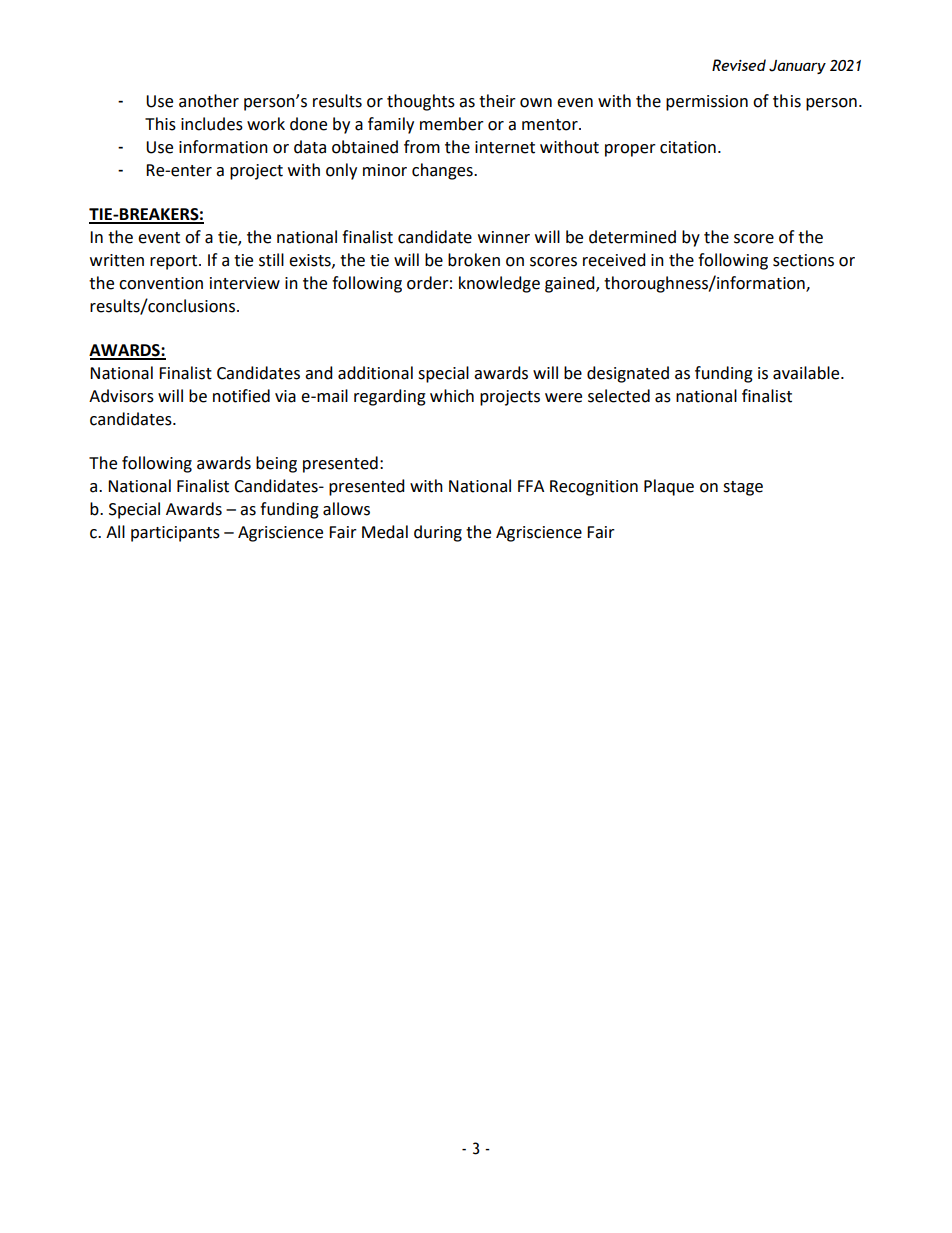 The width and height of the page is (952, 1233). What do you see at coordinates (497, 101) in the page?
I see `their` at bounding box center [497, 101].
